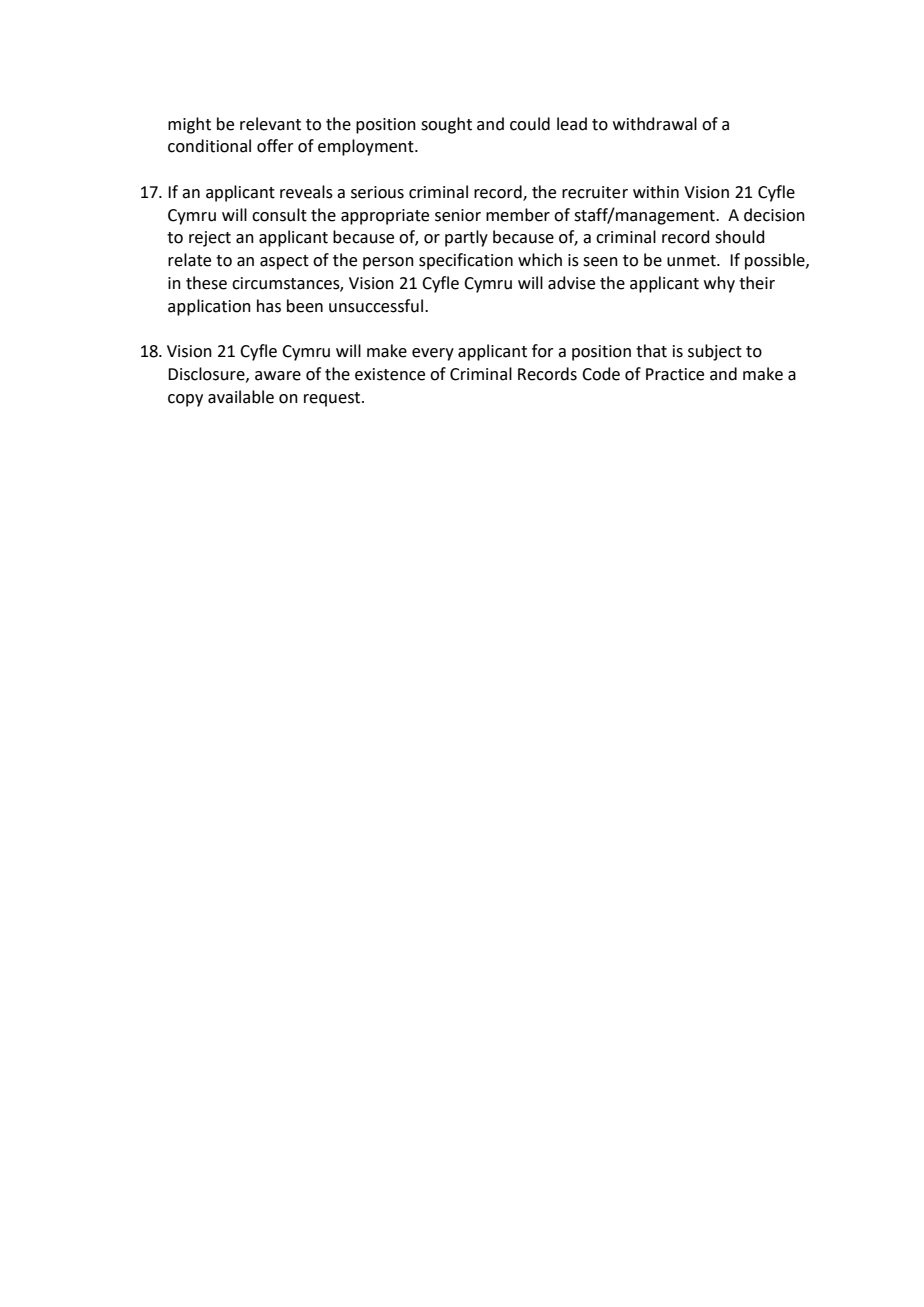 Image resolution: width=924 pixels, height=1307 pixels. What do you see at coordinates (466, 261) in the screenshot?
I see `specification` at bounding box center [466, 261].
